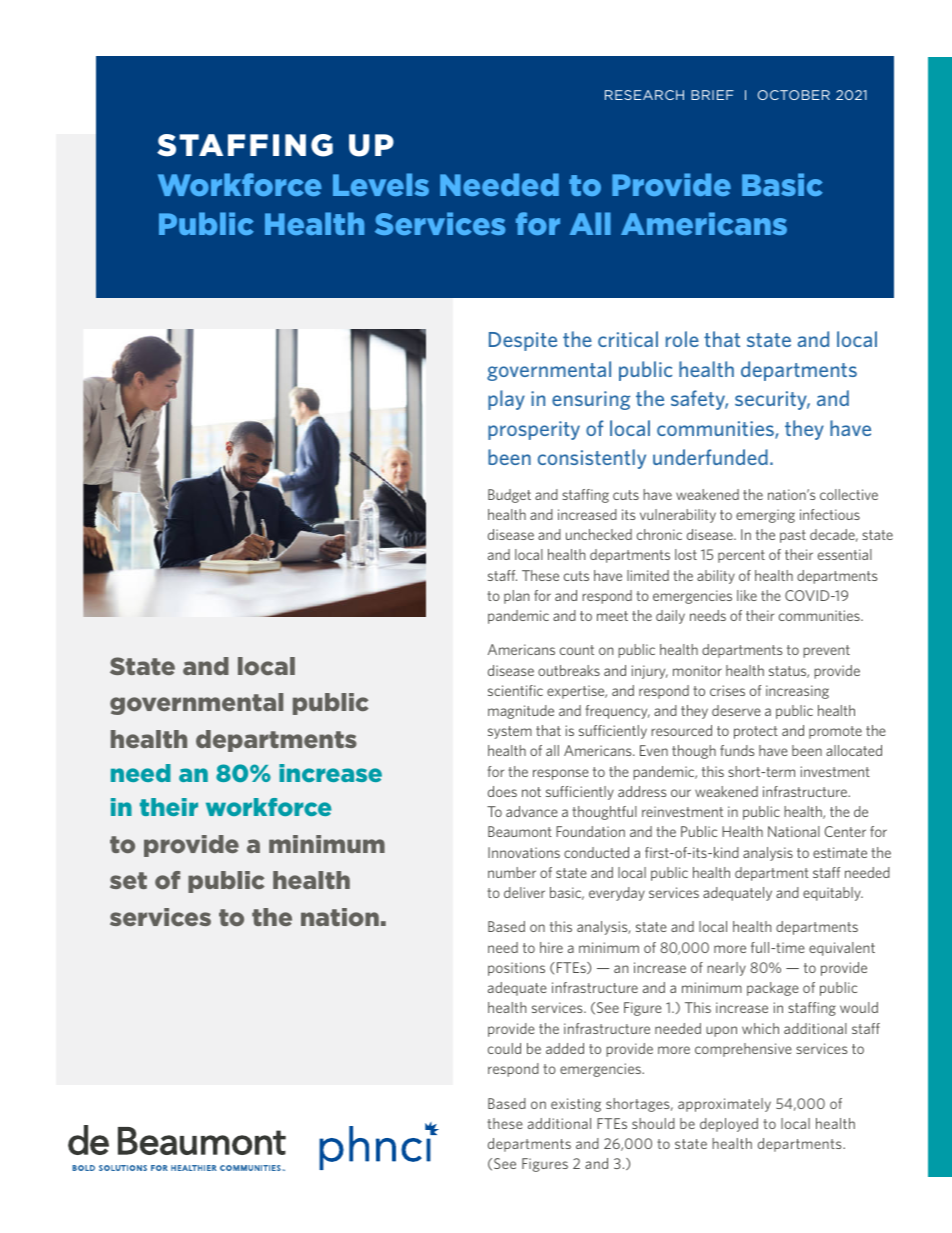  Describe the element at coordinates (516, 597) in the screenshot. I see `plan` at that location.
